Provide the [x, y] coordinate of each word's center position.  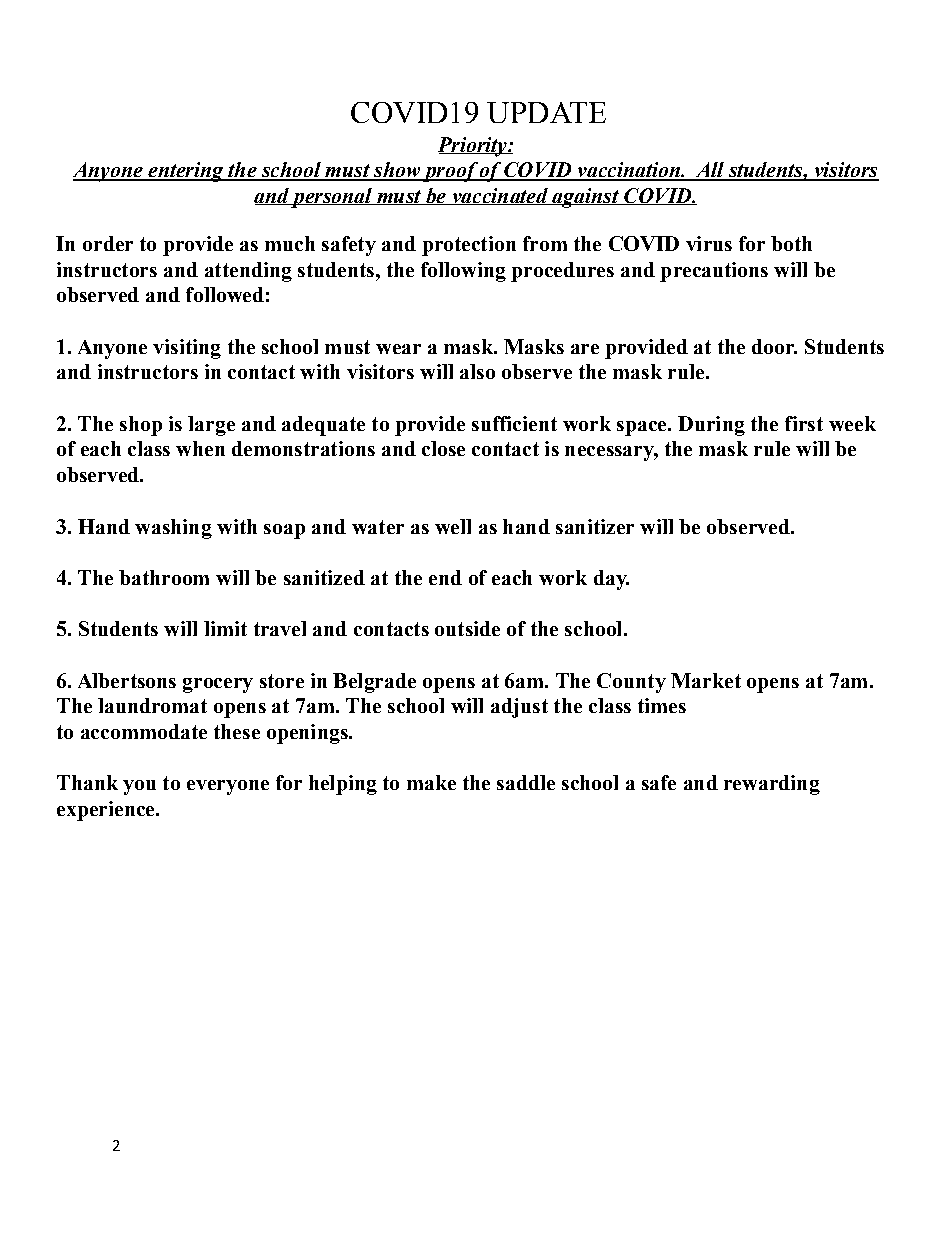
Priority [473, 147]
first [804, 423]
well [453, 526]
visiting [187, 349]
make [431, 782]
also [477, 371]
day [611, 580]
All [710, 171]
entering [186, 172]
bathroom [164, 577]
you [139, 787]
